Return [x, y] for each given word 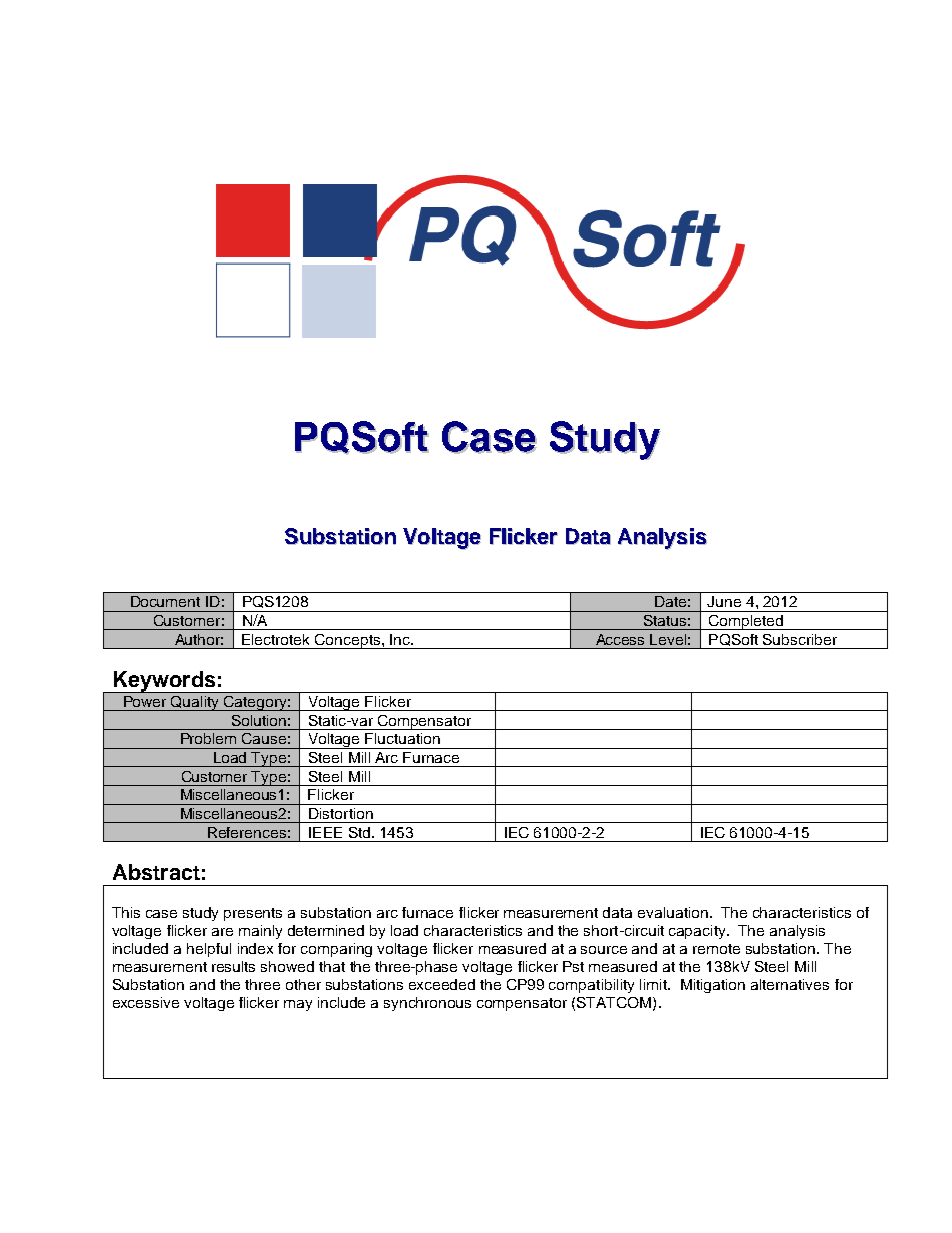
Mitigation [713, 986]
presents [253, 914]
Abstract [156, 872]
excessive [146, 1002]
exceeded [442, 984]
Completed [746, 622]
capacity [698, 932]
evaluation [673, 912]
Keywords [164, 682]
